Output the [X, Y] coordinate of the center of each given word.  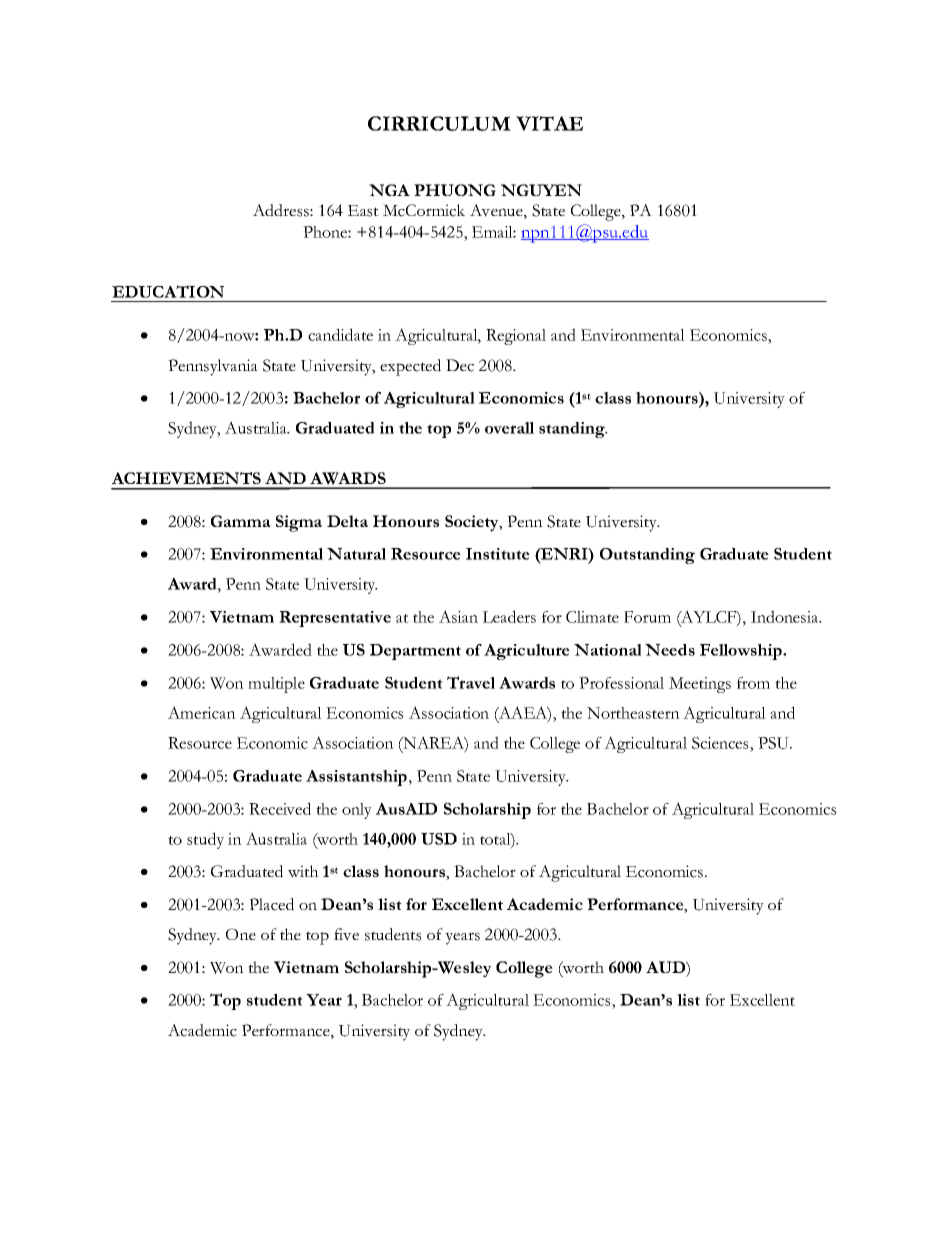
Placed [271, 904]
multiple [276, 685]
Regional [516, 337]
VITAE [549, 123]
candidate [340, 334]
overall [509, 428]
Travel [471, 682]
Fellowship [742, 652]
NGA [389, 190]
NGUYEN [541, 190]
